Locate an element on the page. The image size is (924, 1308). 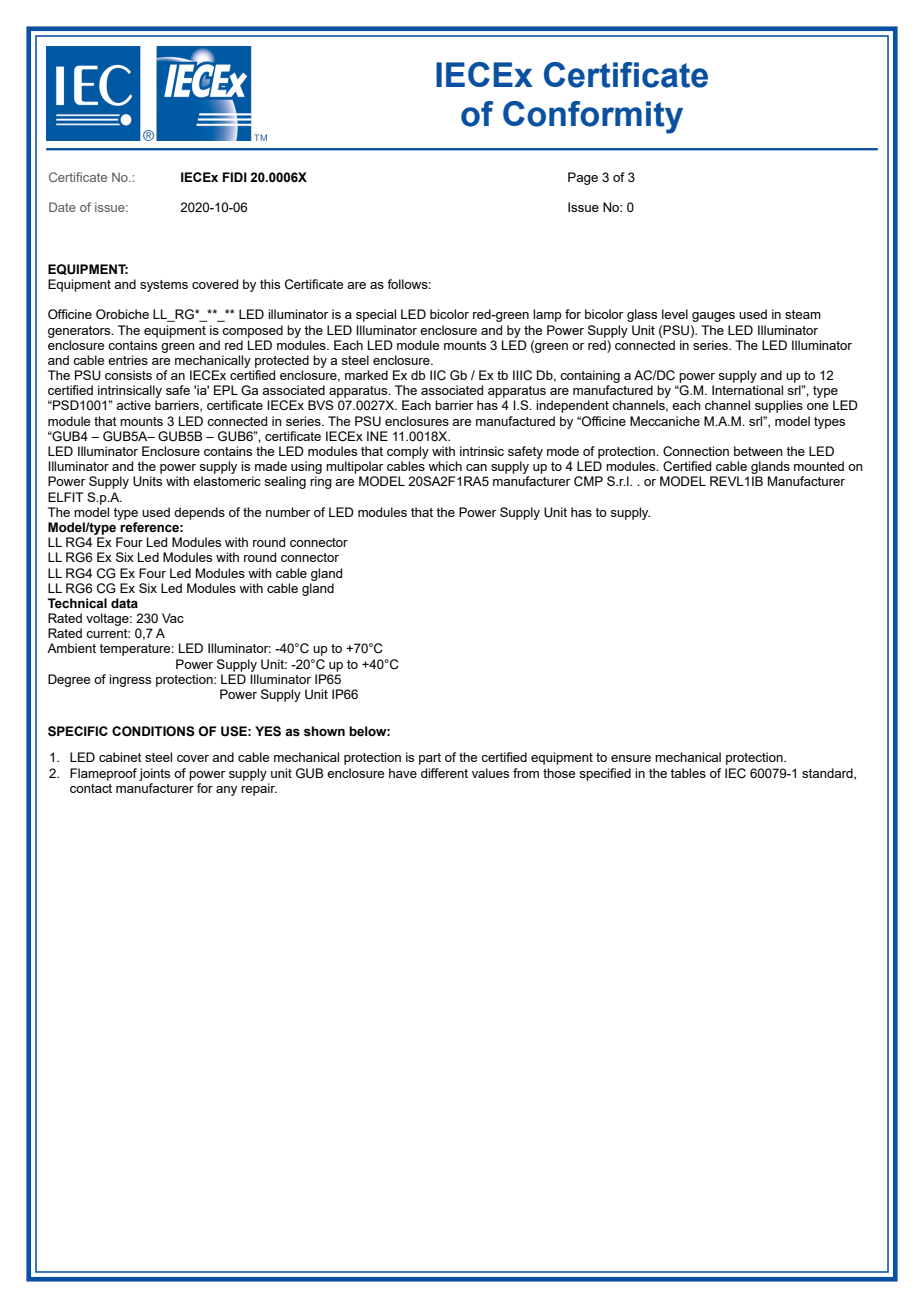
active is located at coordinates (133, 405).
